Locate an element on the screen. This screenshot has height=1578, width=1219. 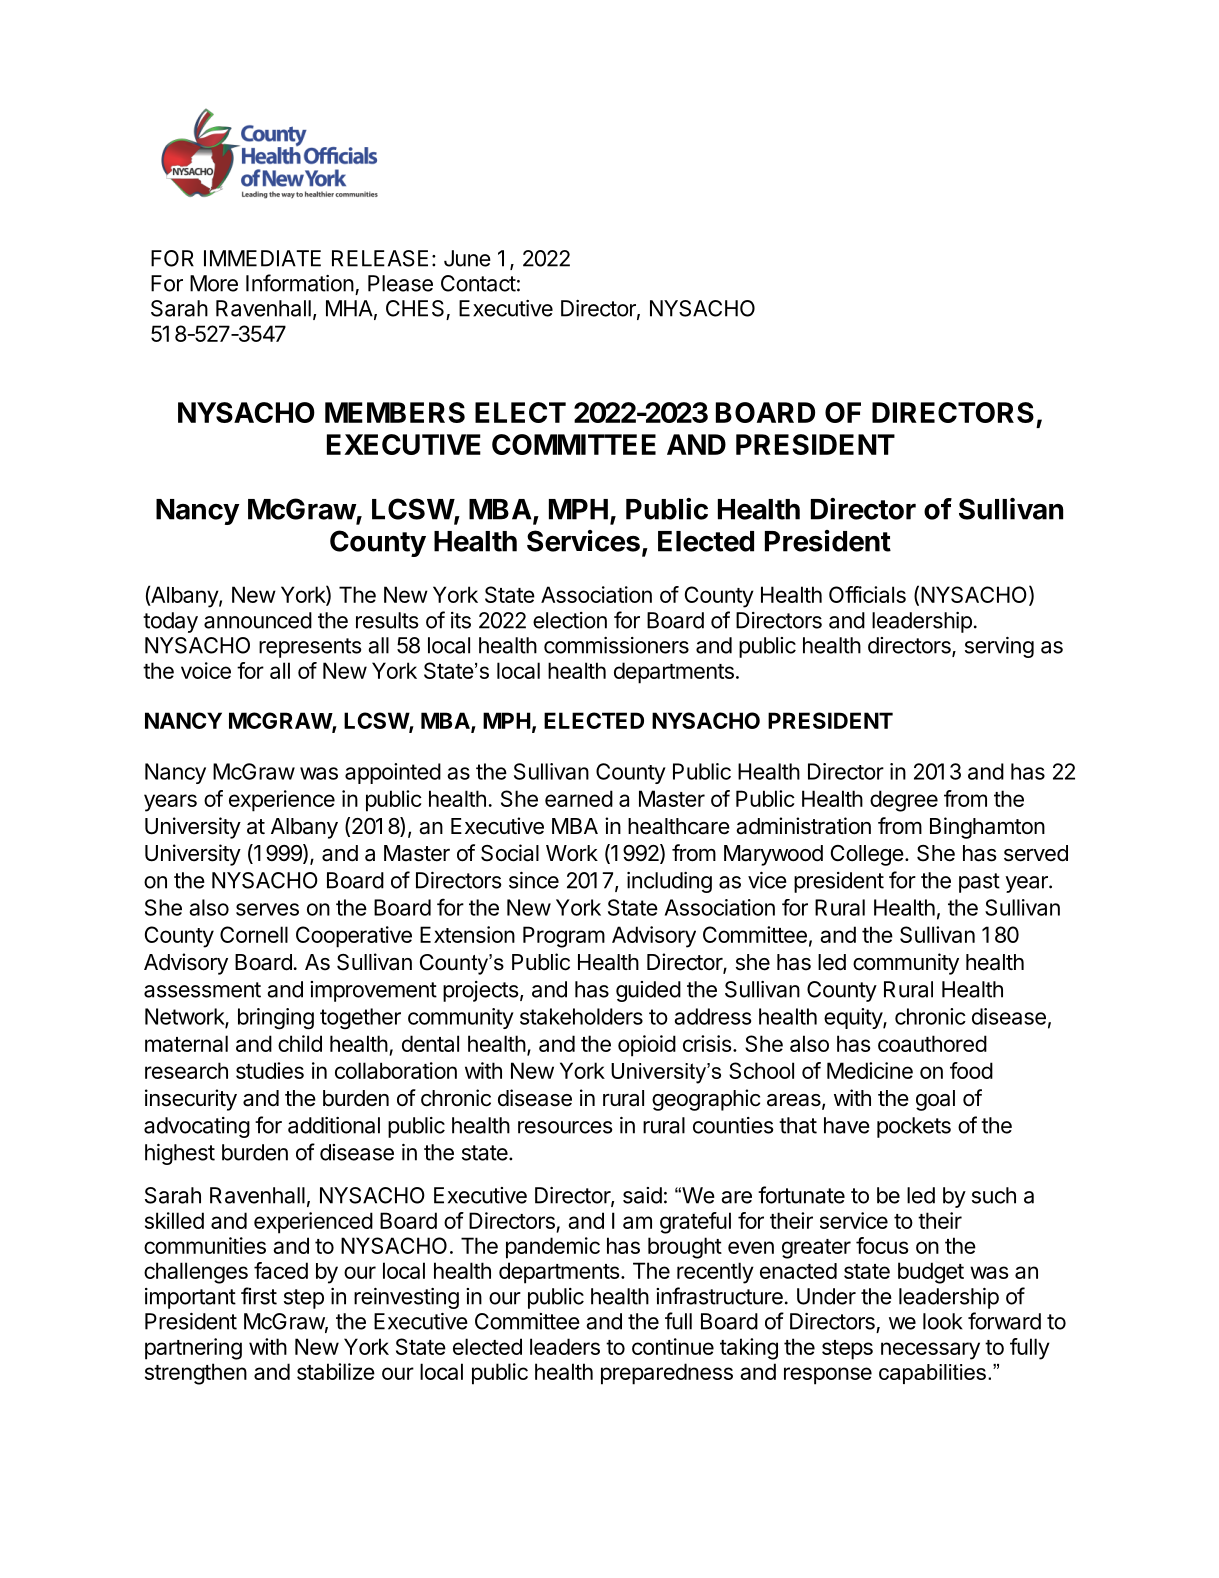
first is located at coordinates (259, 1296).
